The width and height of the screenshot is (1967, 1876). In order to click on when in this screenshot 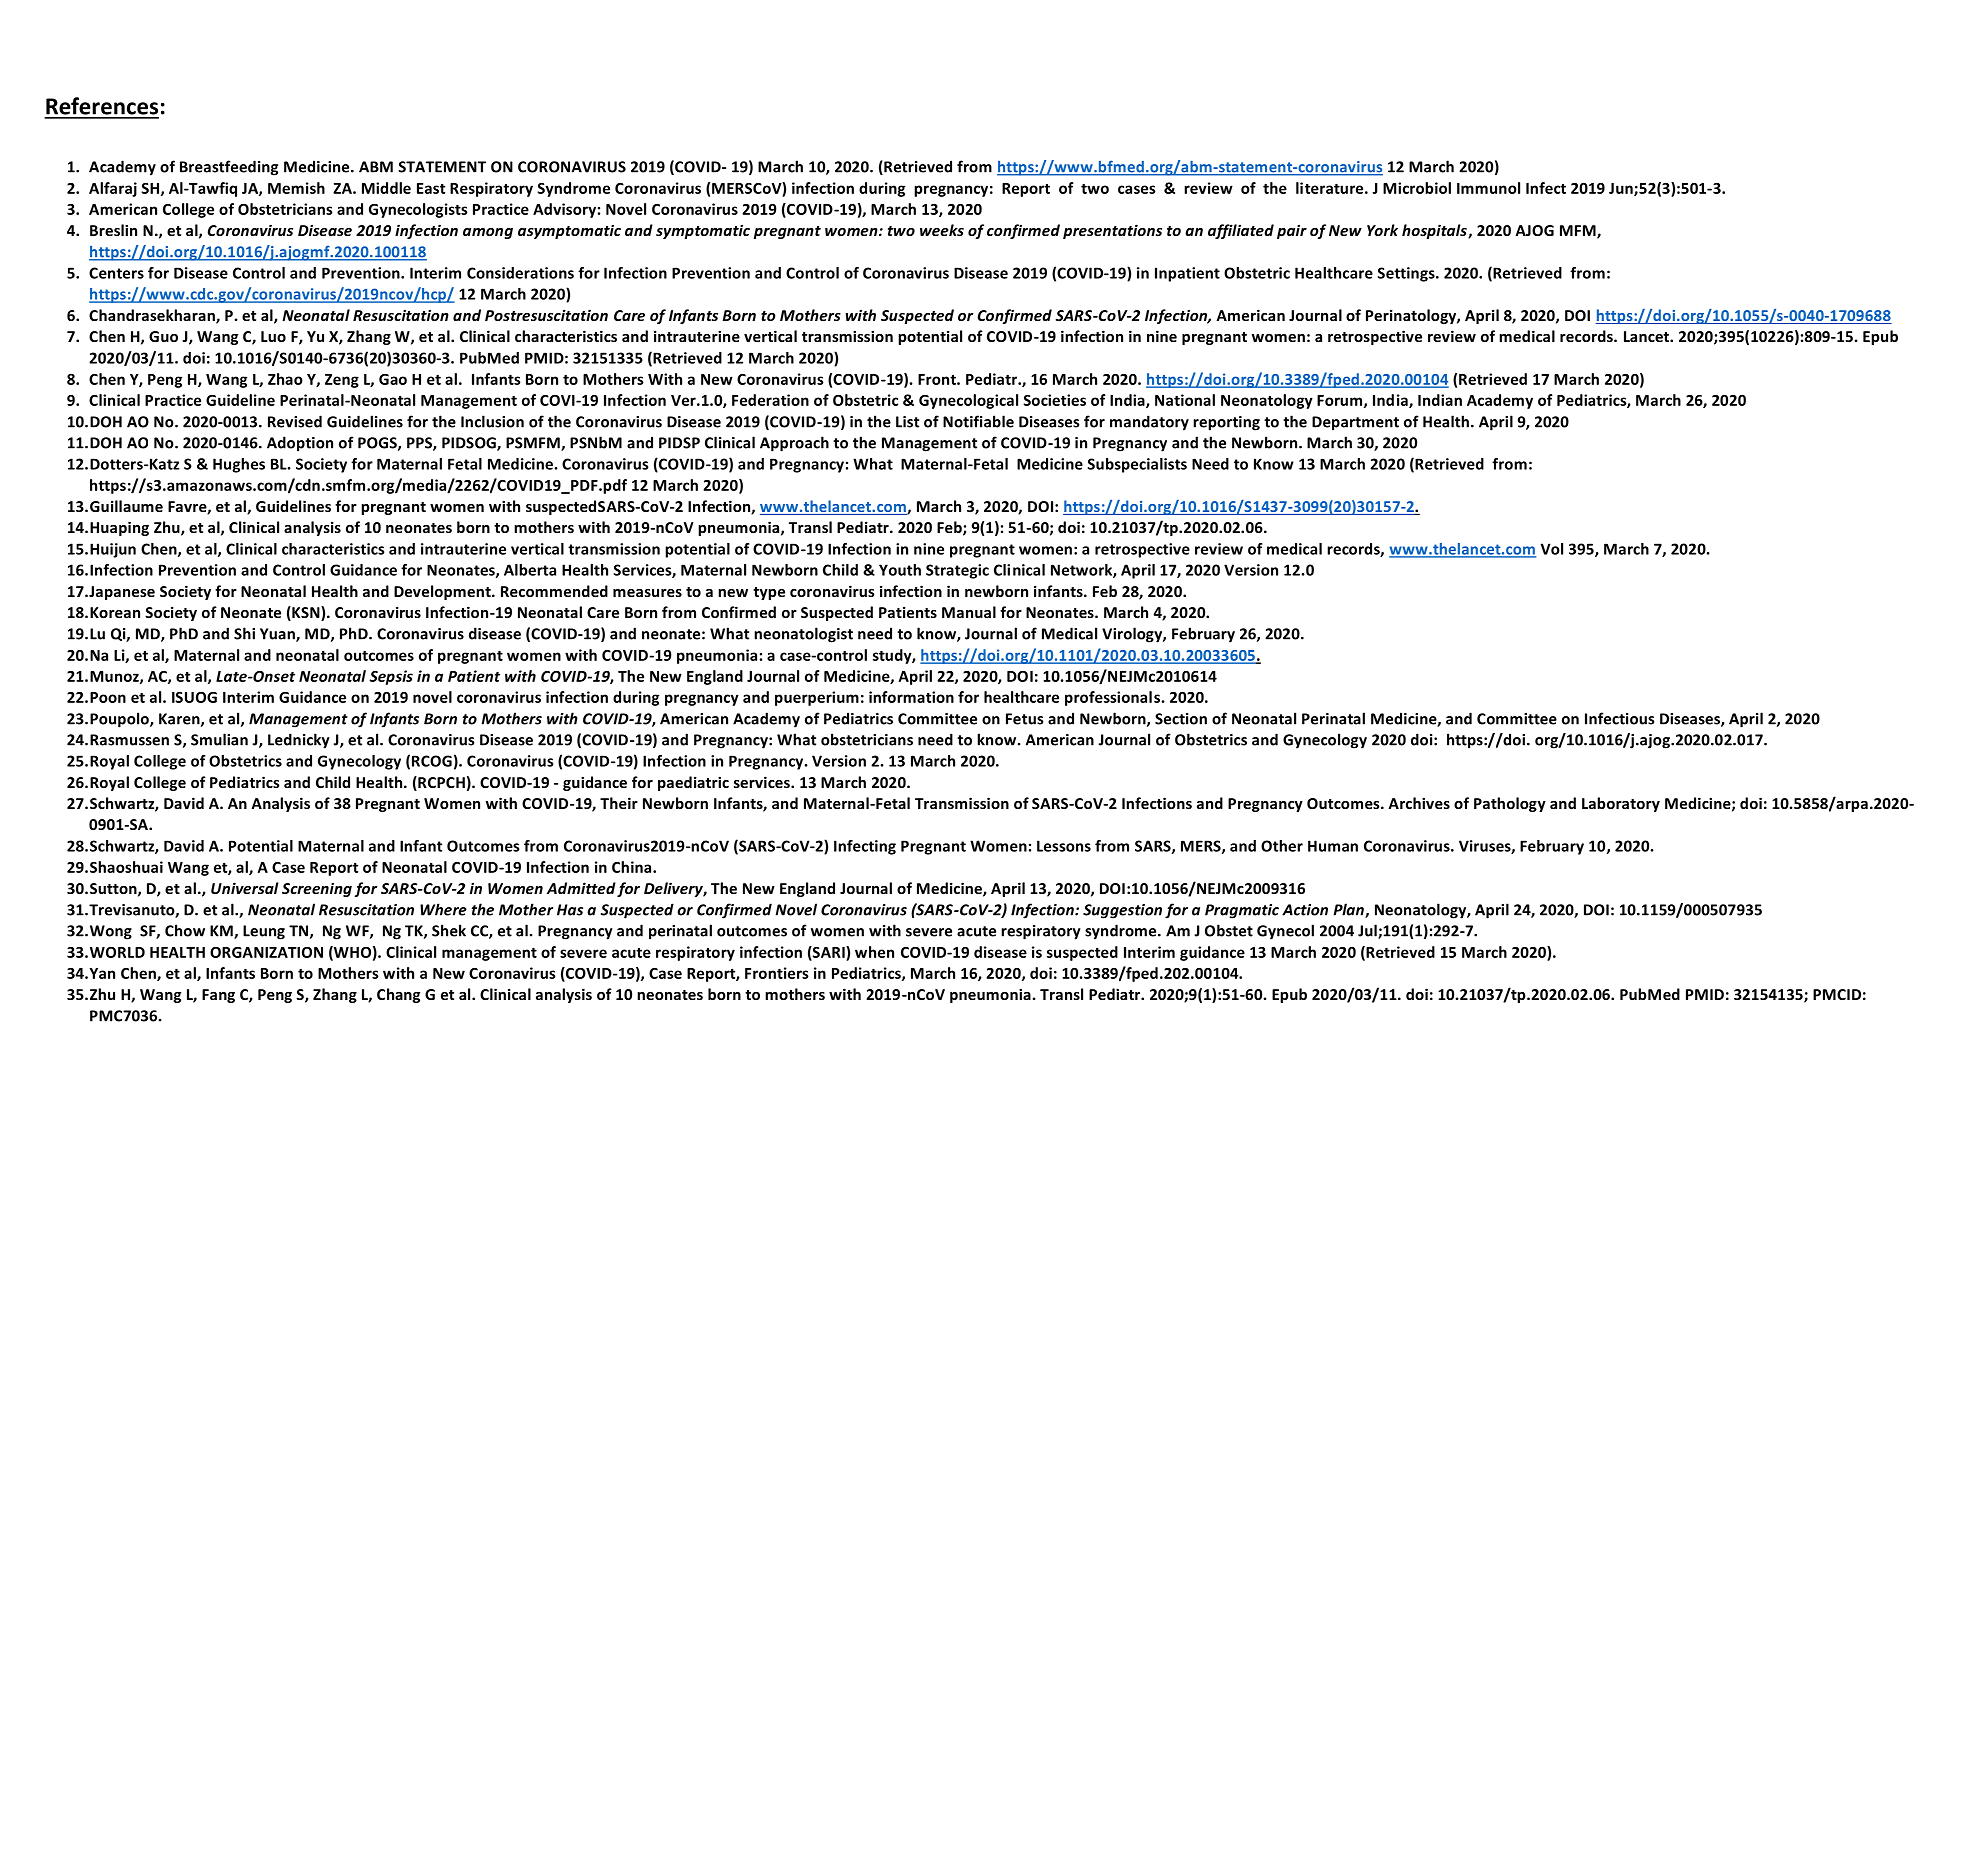, I will do `click(874, 952)`.
